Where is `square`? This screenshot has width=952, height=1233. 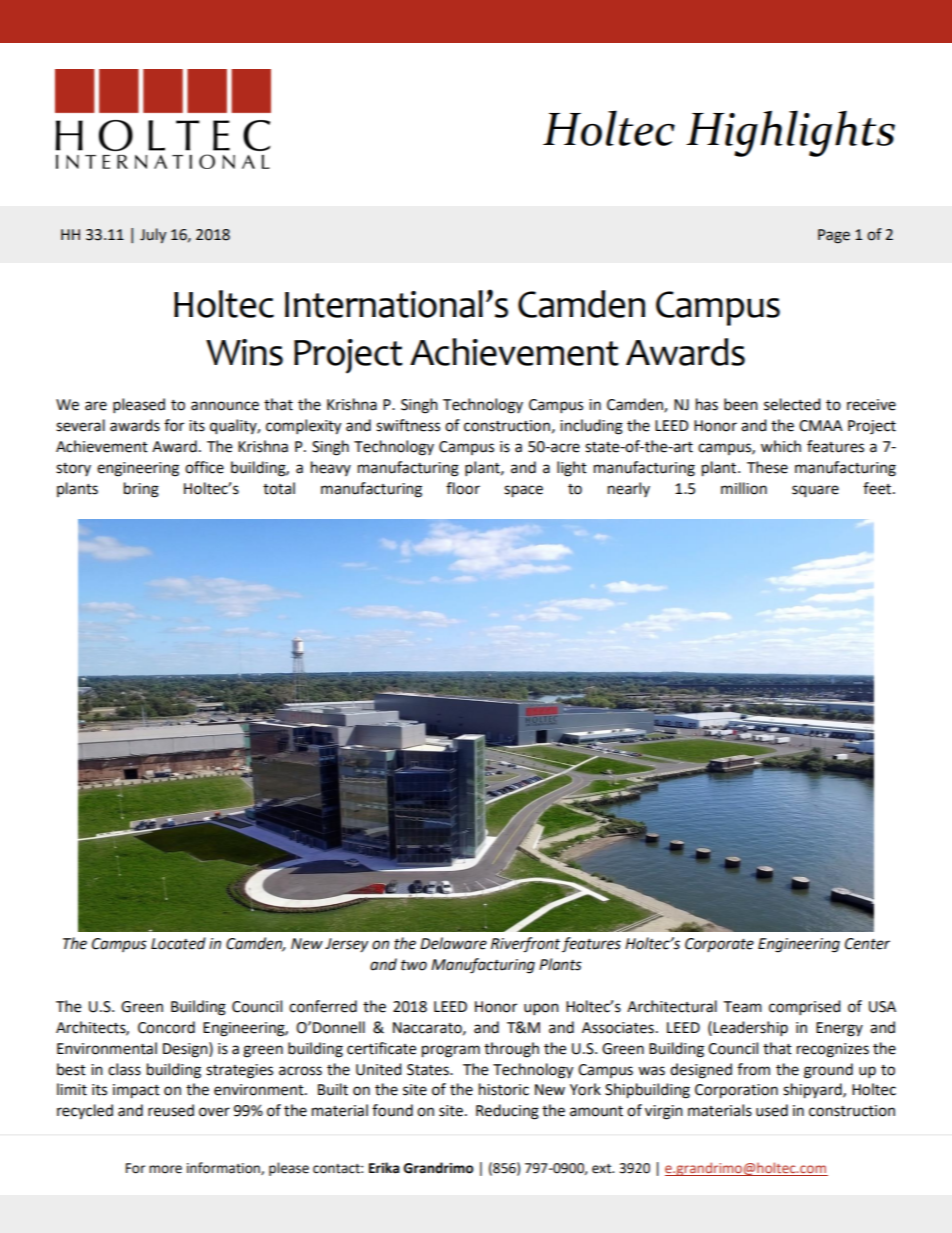
square is located at coordinates (815, 491).
